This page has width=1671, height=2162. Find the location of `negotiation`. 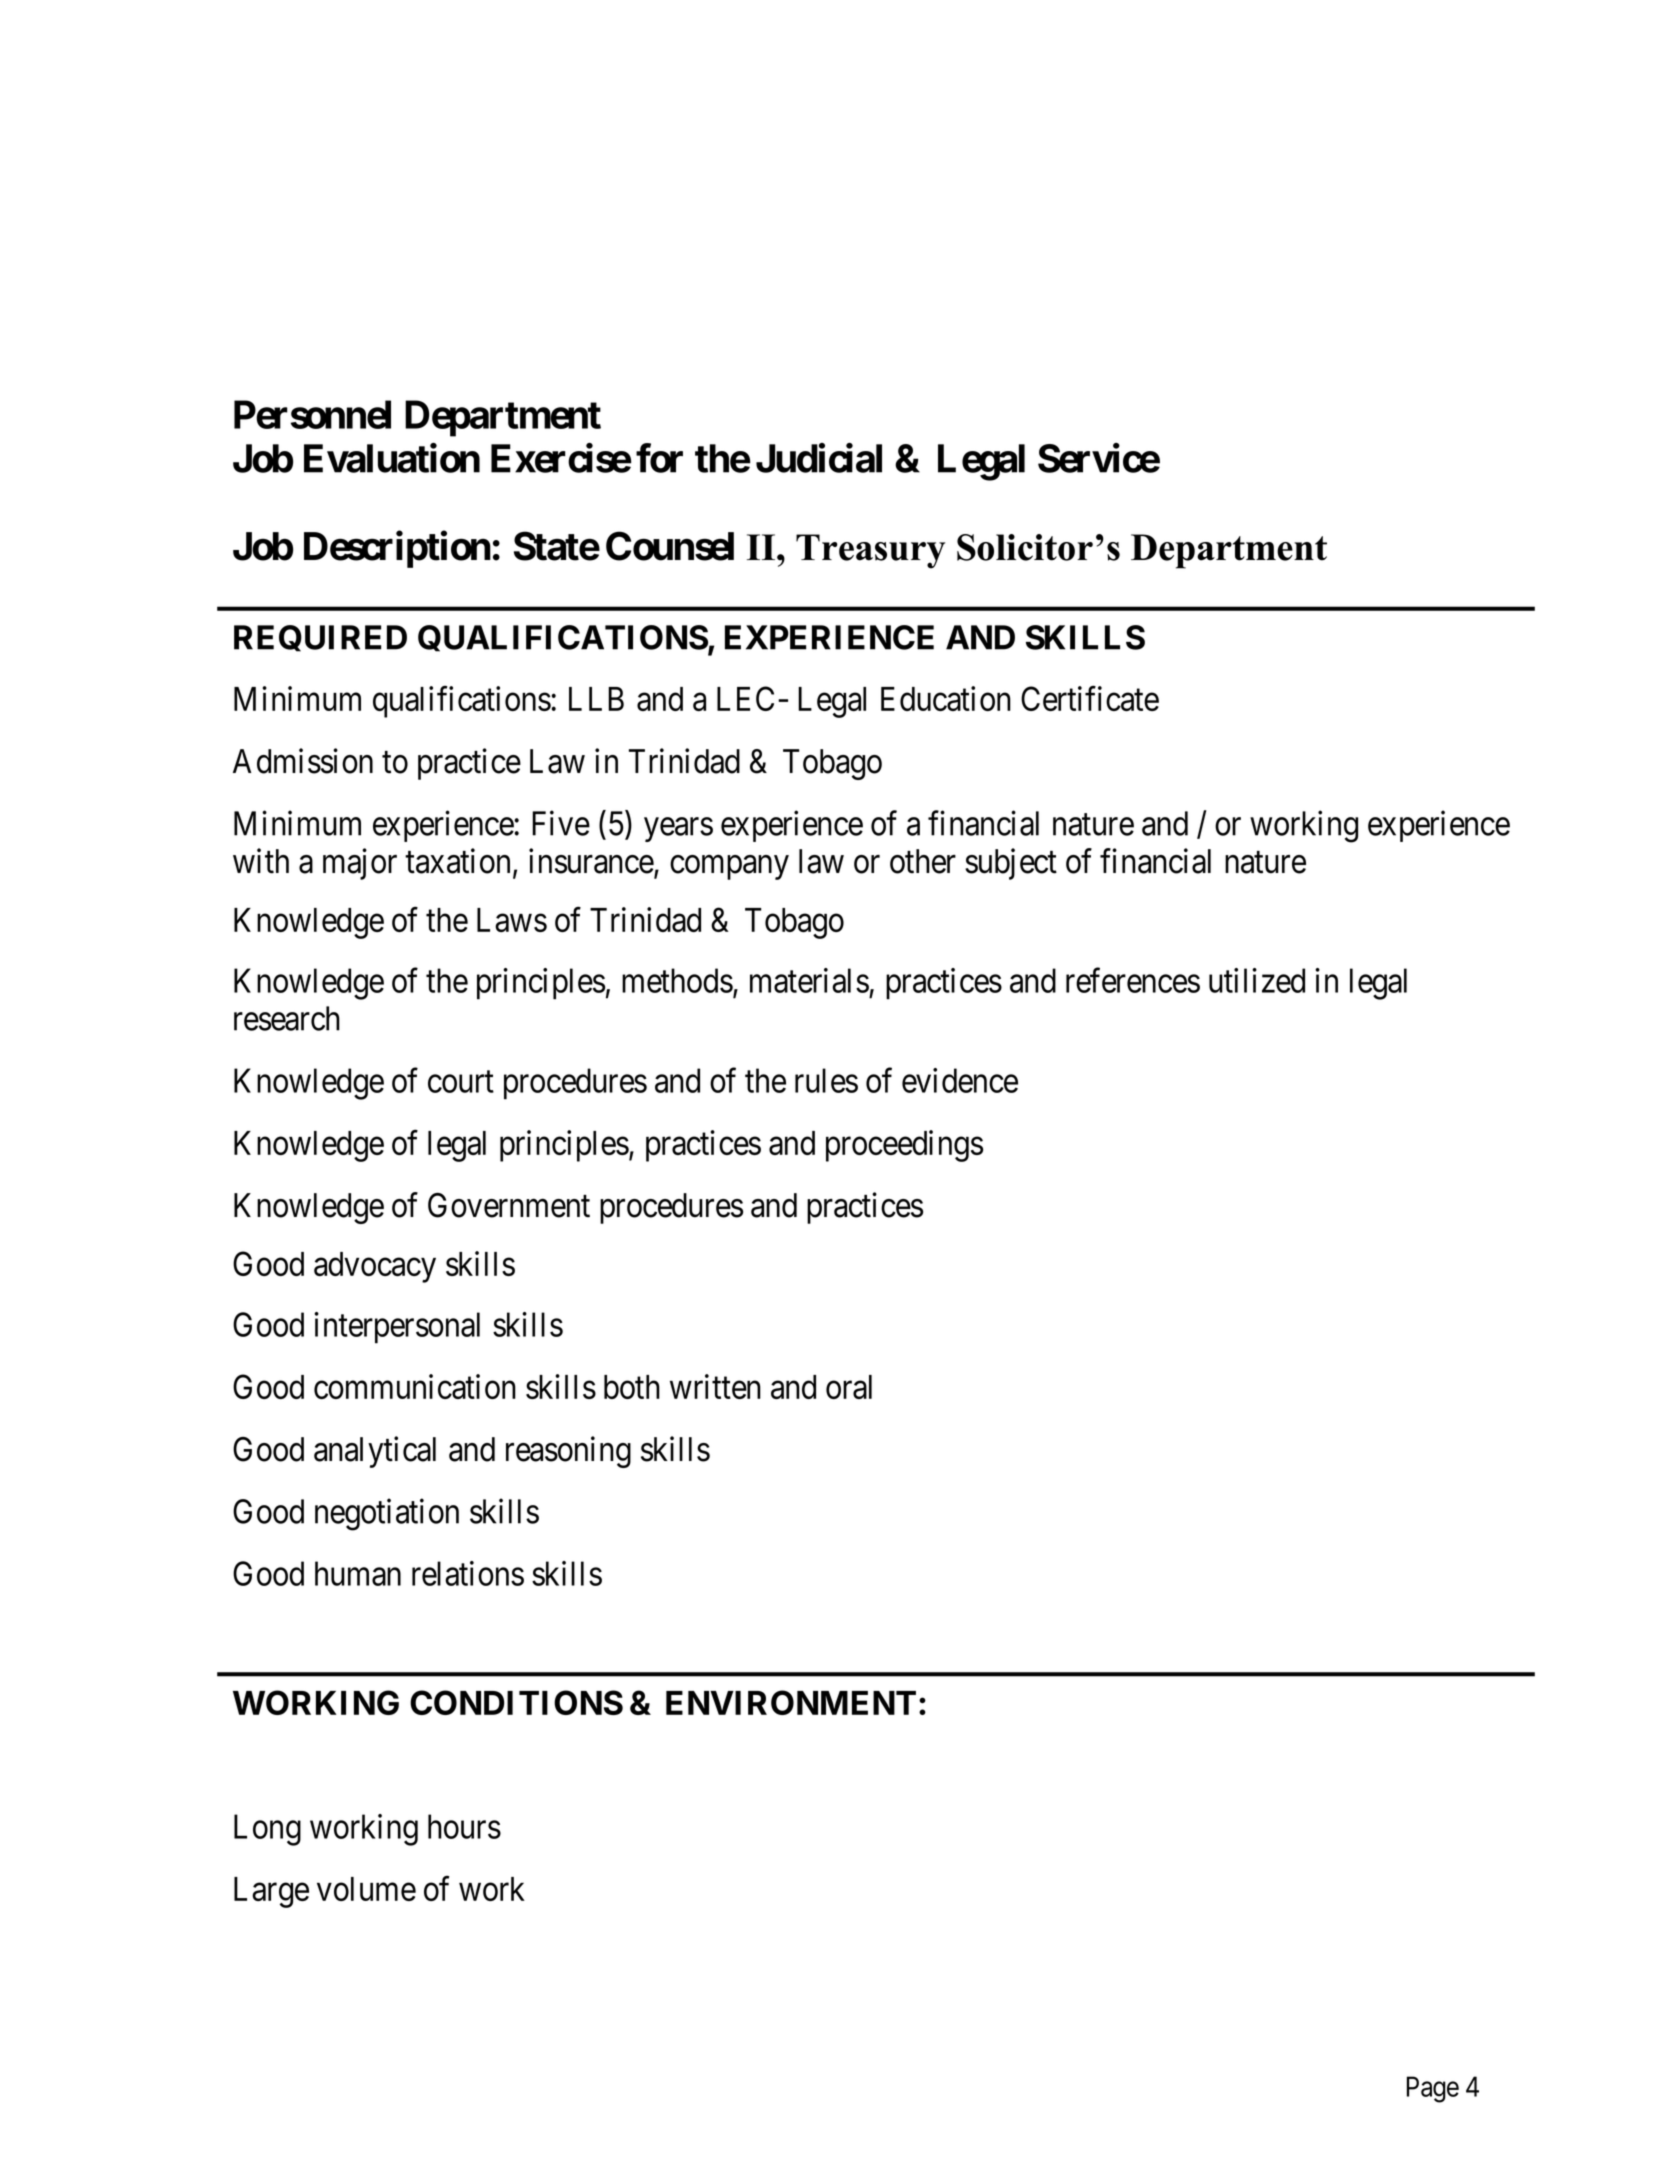

negotiation is located at coordinates (387, 1515).
